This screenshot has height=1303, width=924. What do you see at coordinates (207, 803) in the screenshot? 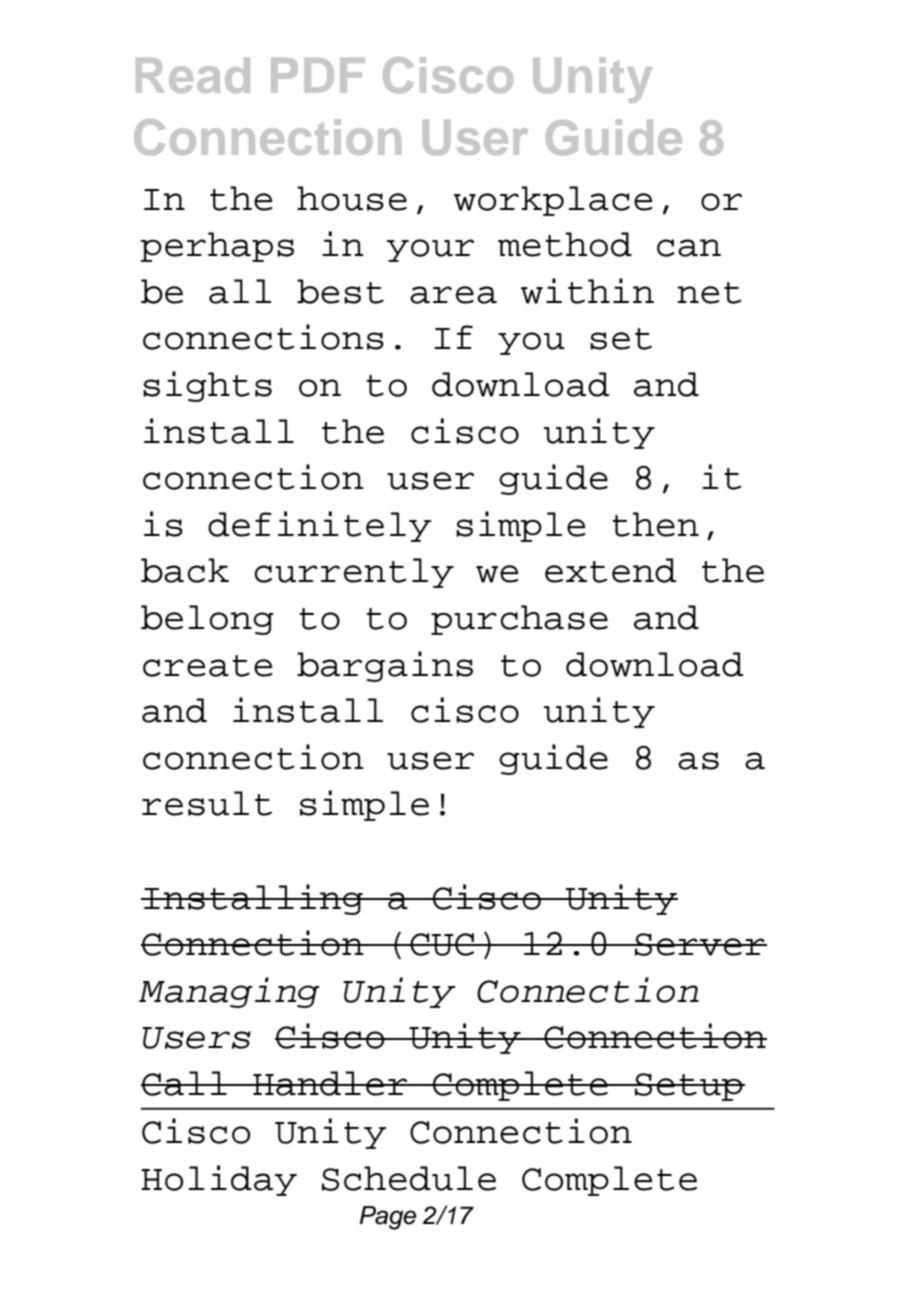
I see `result` at bounding box center [207, 803].
